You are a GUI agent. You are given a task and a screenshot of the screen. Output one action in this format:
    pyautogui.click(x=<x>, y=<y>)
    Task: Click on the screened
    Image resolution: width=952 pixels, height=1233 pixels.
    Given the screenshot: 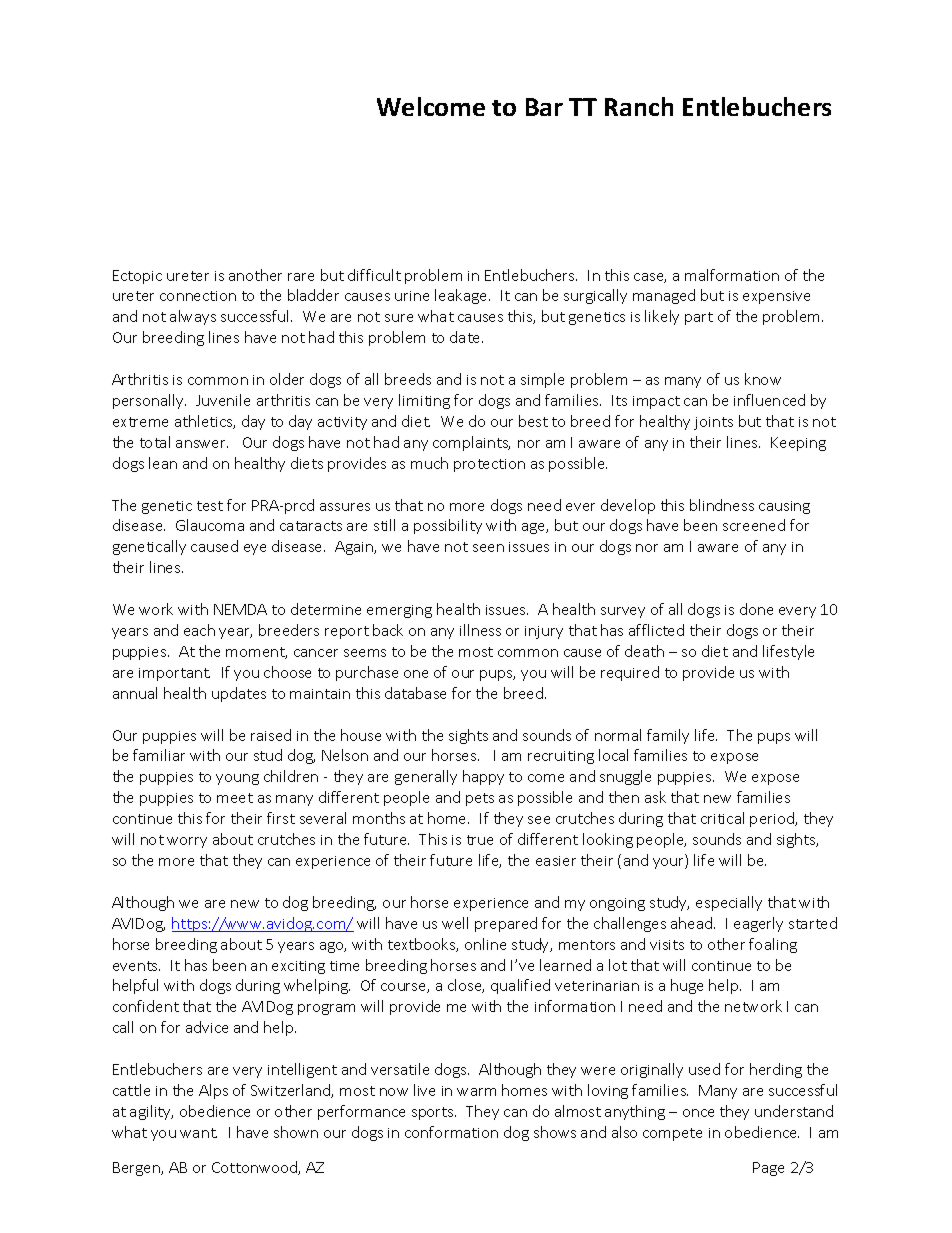 What is the action you would take?
    pyautogui.click(x=754, y=525)
